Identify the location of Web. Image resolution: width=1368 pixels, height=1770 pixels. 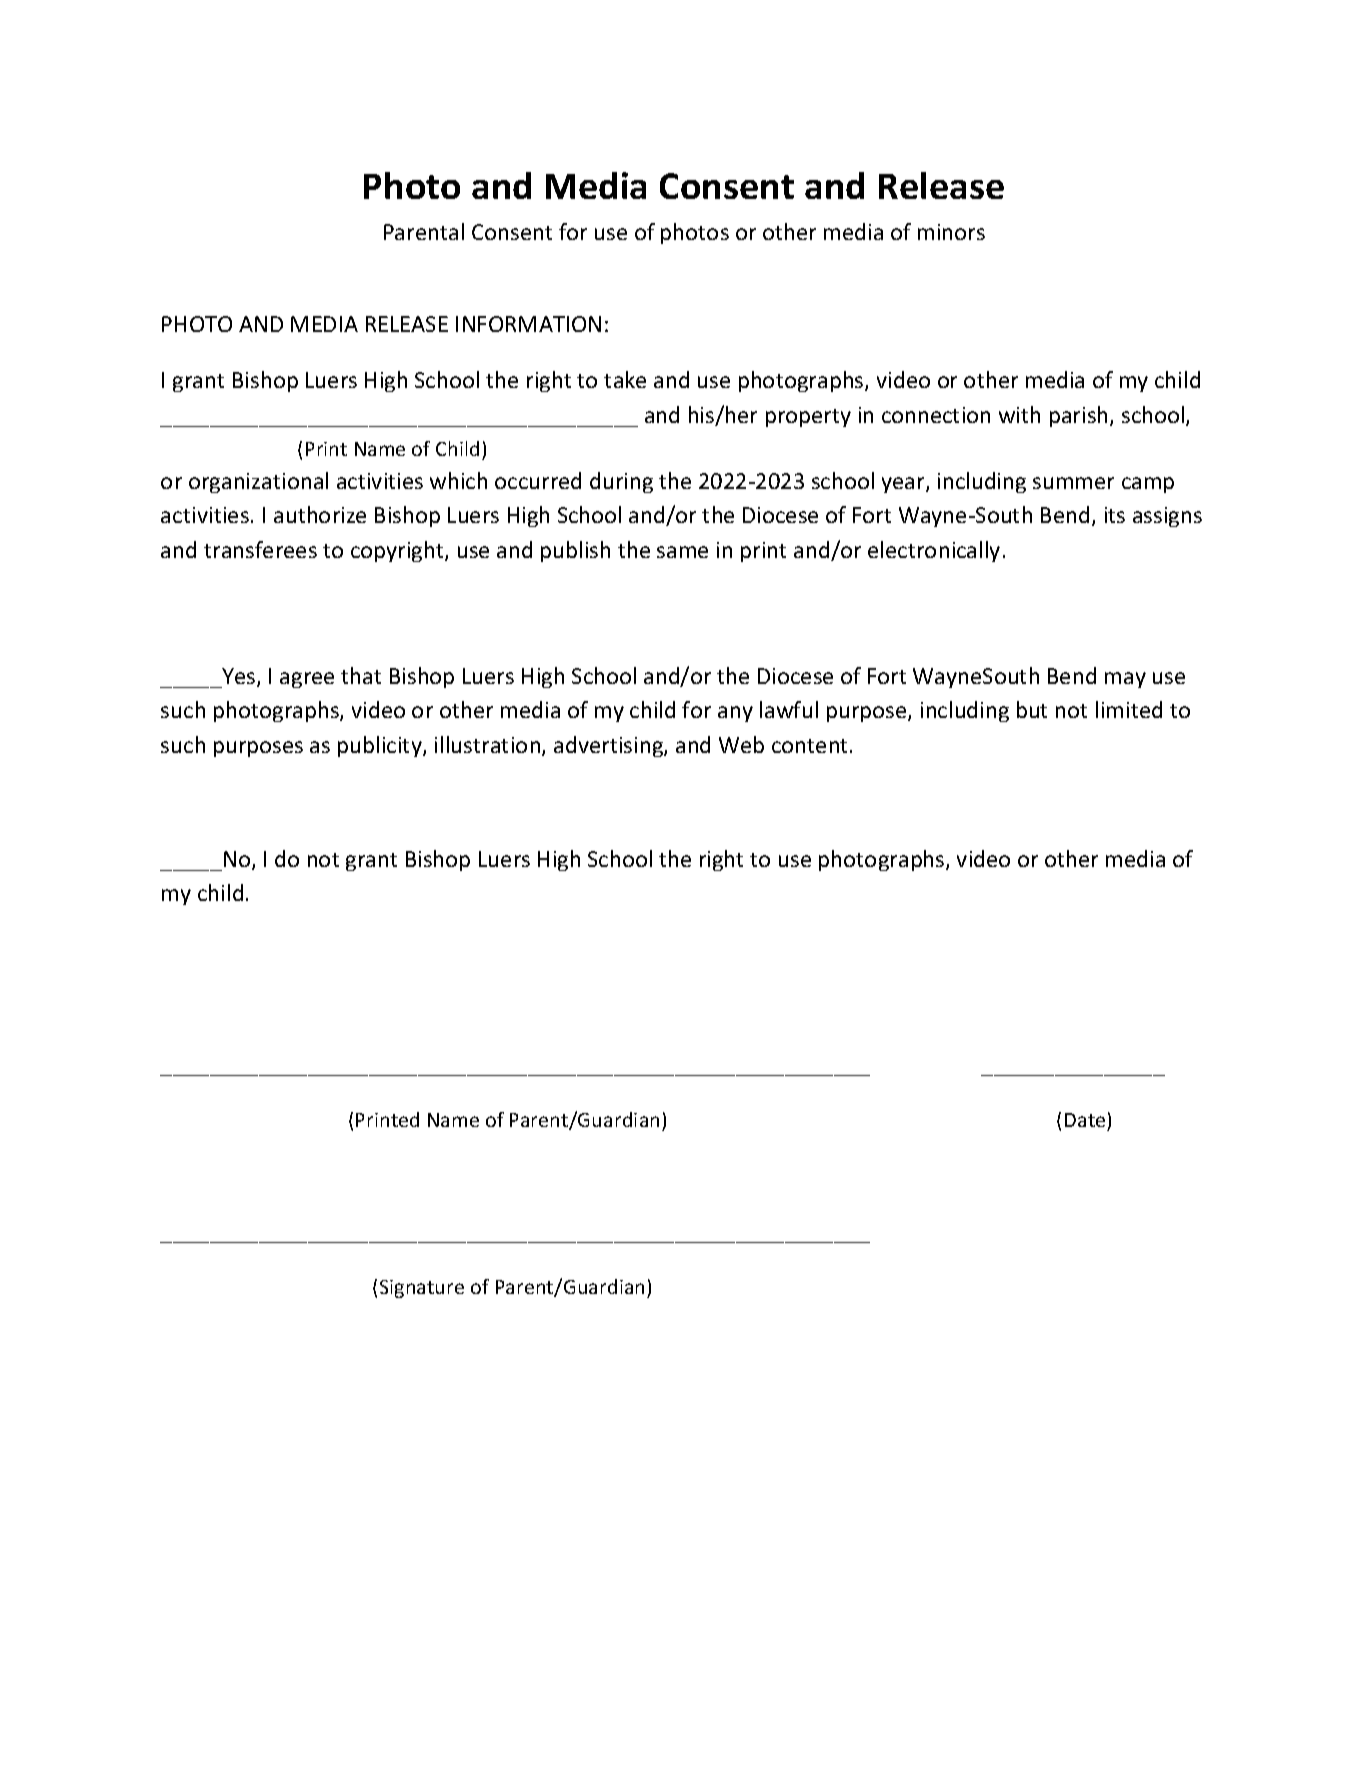
(741, 744).
